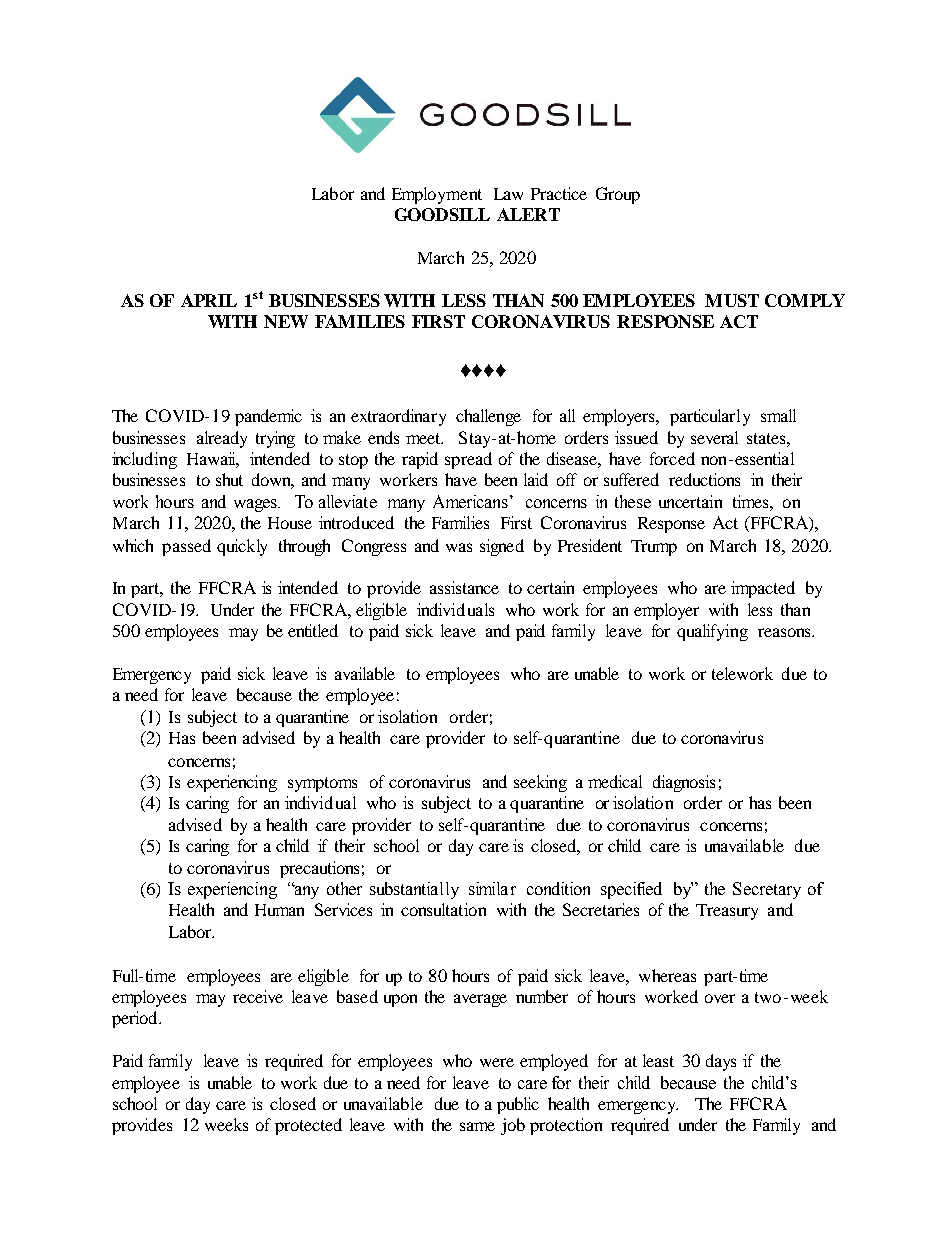  Describe the element at coordinates (313, 630) in the screenshot. I see `entitled` at that location.
